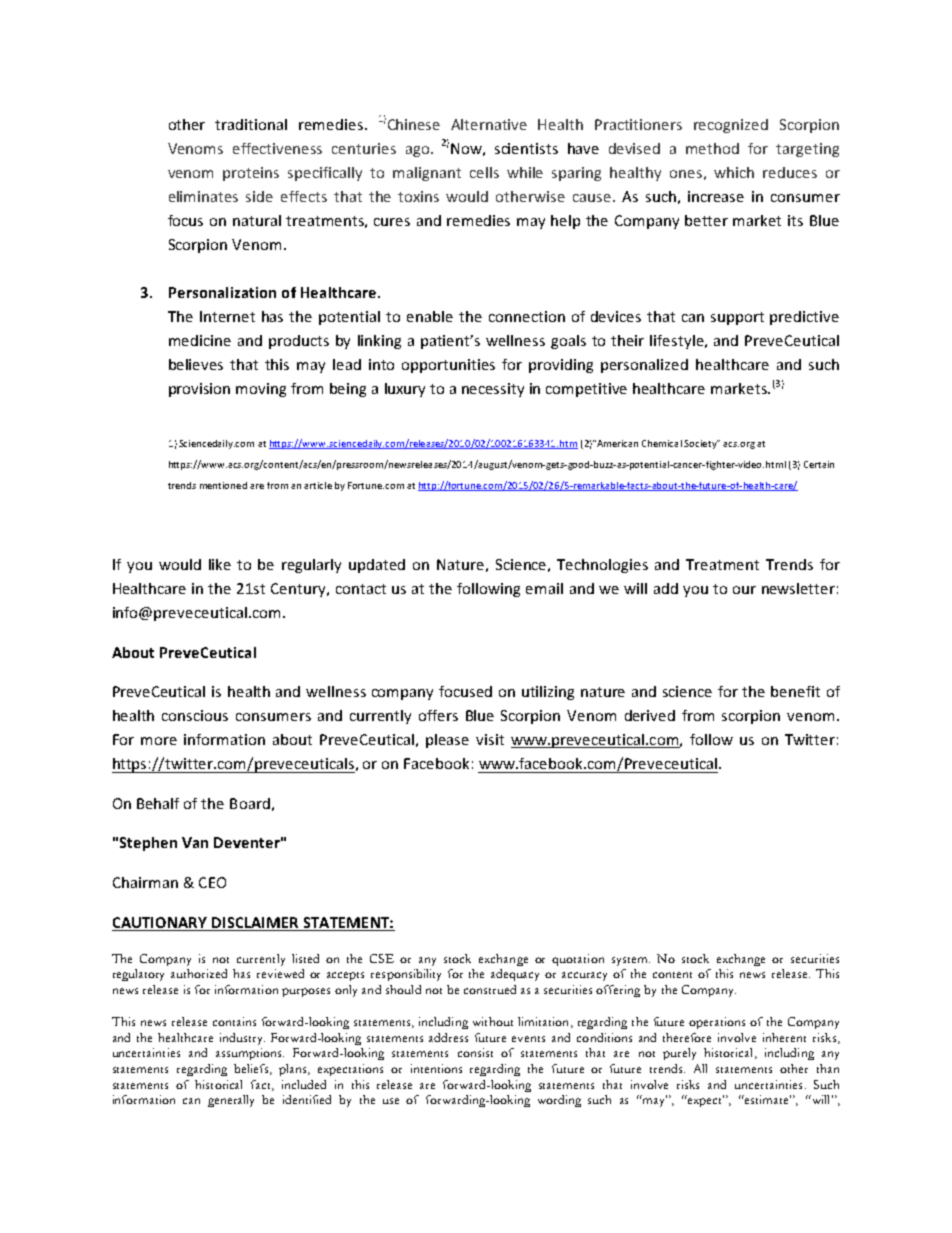 The height and width of the image is (1233, 952). Describe the element at coordinates (484, 172) in the image. I see `cells` at that location.
